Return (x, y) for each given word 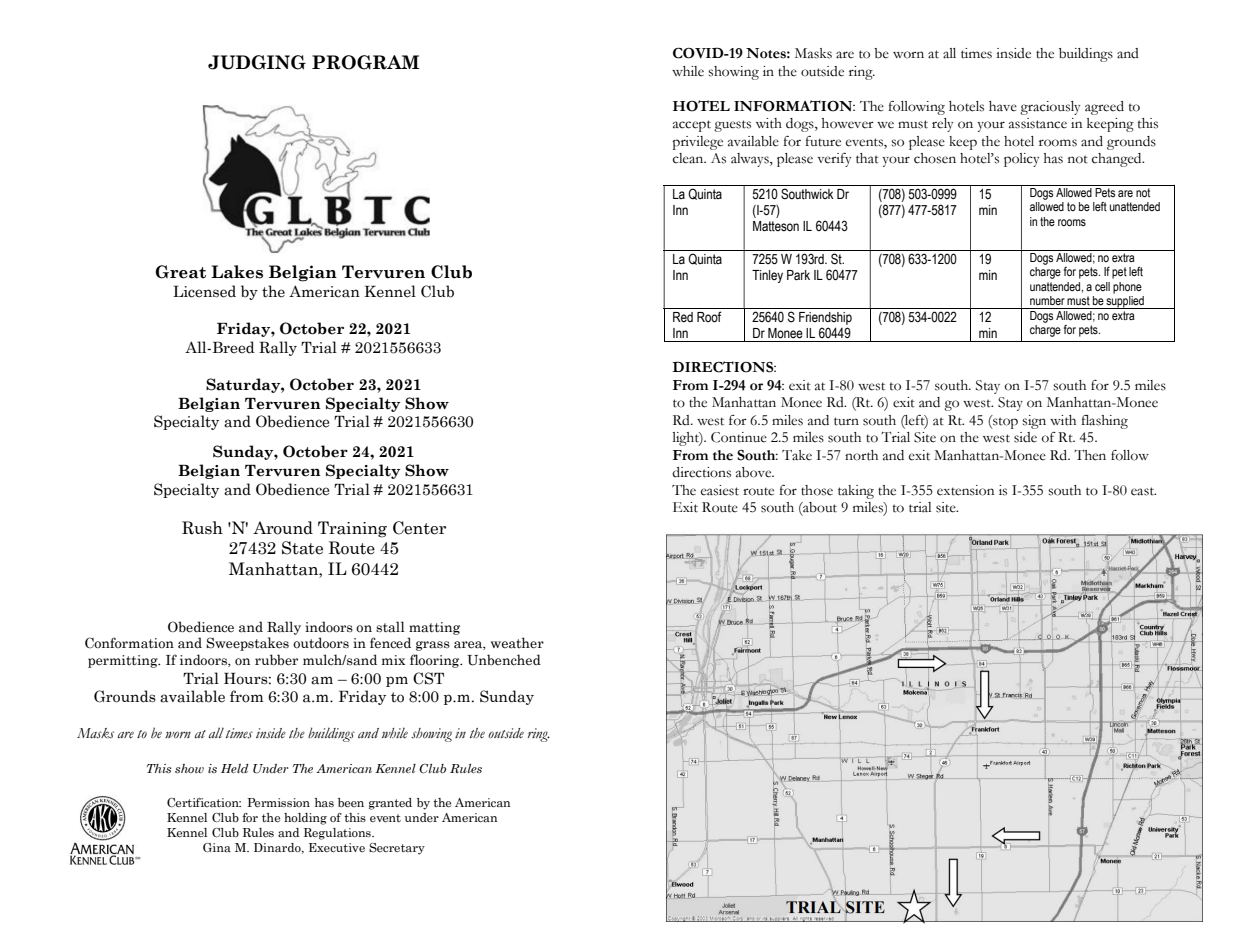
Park (798, 275)
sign (1034, 422)
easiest (720, 490)
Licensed (204, 291)
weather (517, 643)
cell (1102, 286)
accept (692, 126)
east (1143, 491)
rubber (276, 660)
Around (283, 528)
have (1003, 106)
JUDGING (257, 62)
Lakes (237, 272)
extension (965, 490)
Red (683, 317)
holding (305, 819)
